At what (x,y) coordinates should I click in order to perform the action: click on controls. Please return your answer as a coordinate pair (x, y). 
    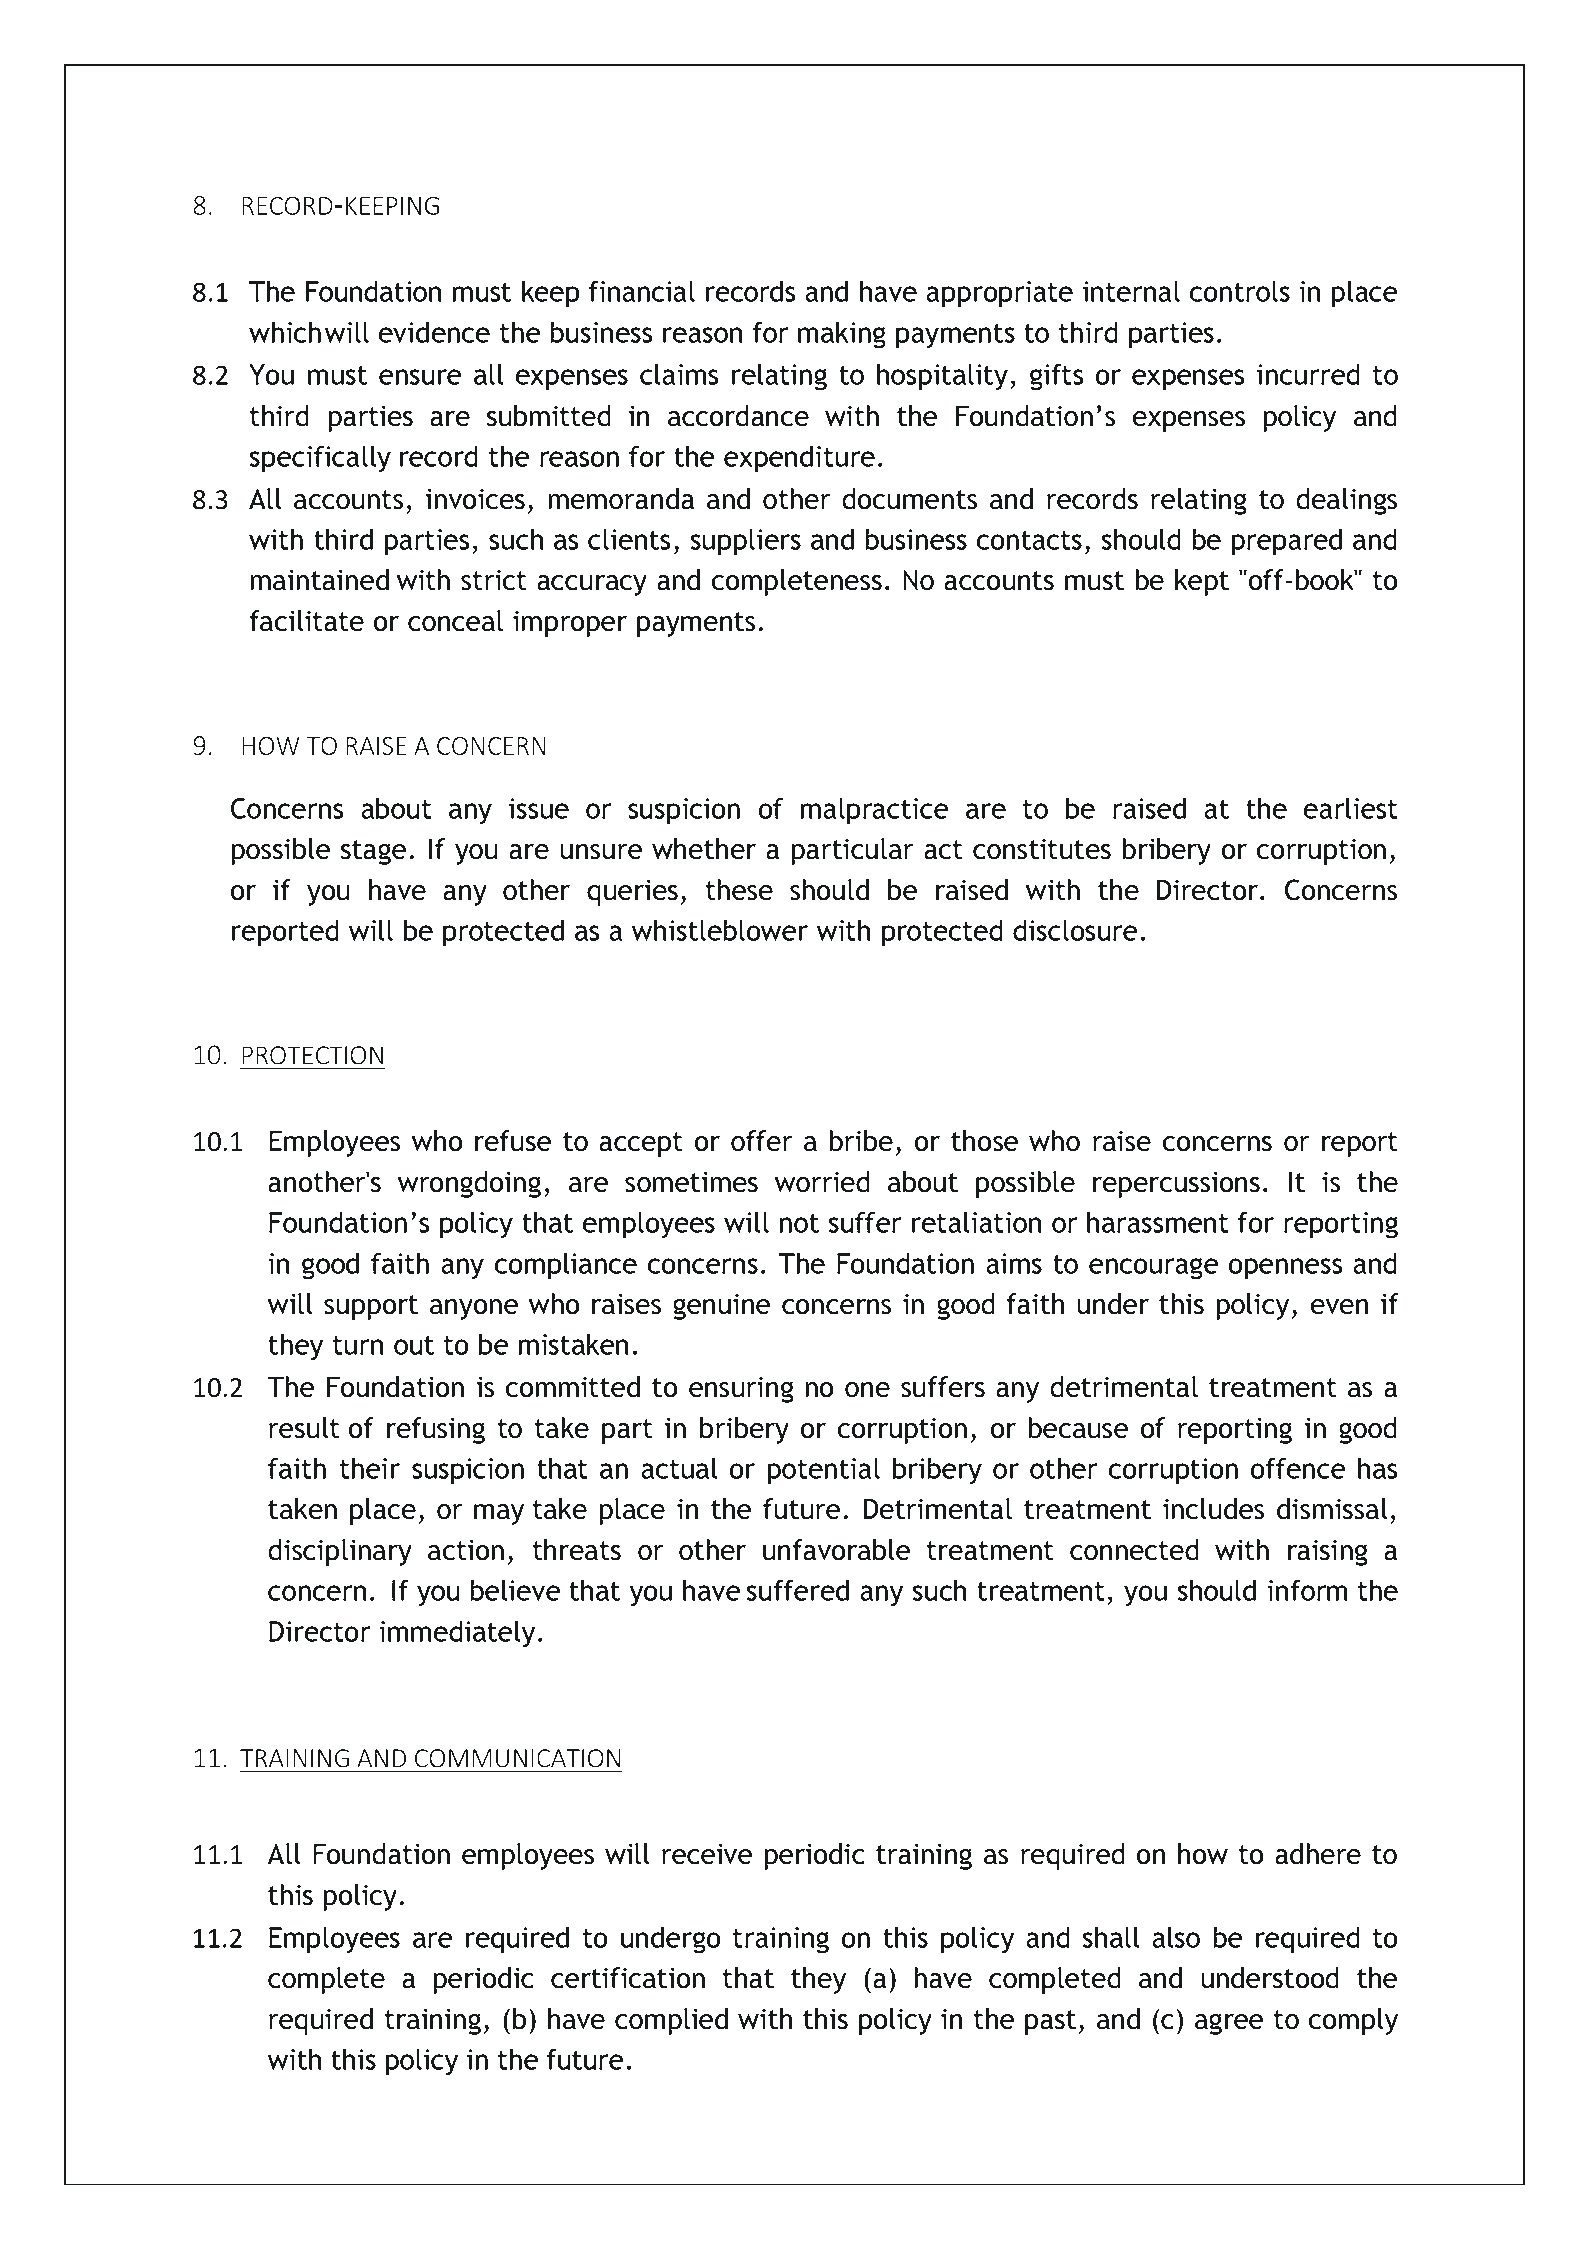
    Looking at the image, I should click on (1240, 291).
